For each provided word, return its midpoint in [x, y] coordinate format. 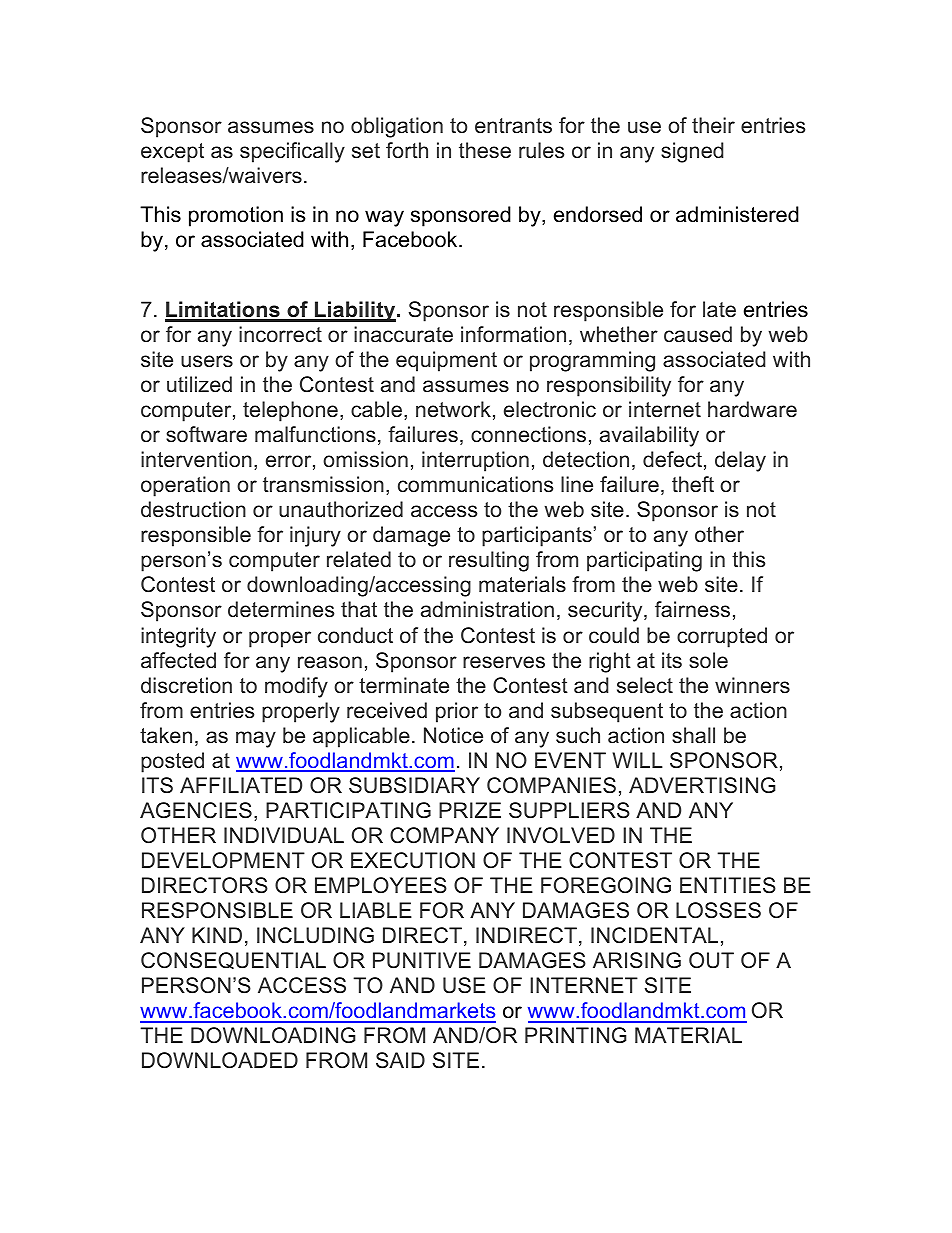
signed [692, 152]
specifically [292, 152]
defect [672, 459]
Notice [453, 735]
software [206, 434]
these [485, 150]
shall [693, 735]
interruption [475, 461]
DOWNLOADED [220, 1060]
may [256, 739]
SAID [400, 1060]
